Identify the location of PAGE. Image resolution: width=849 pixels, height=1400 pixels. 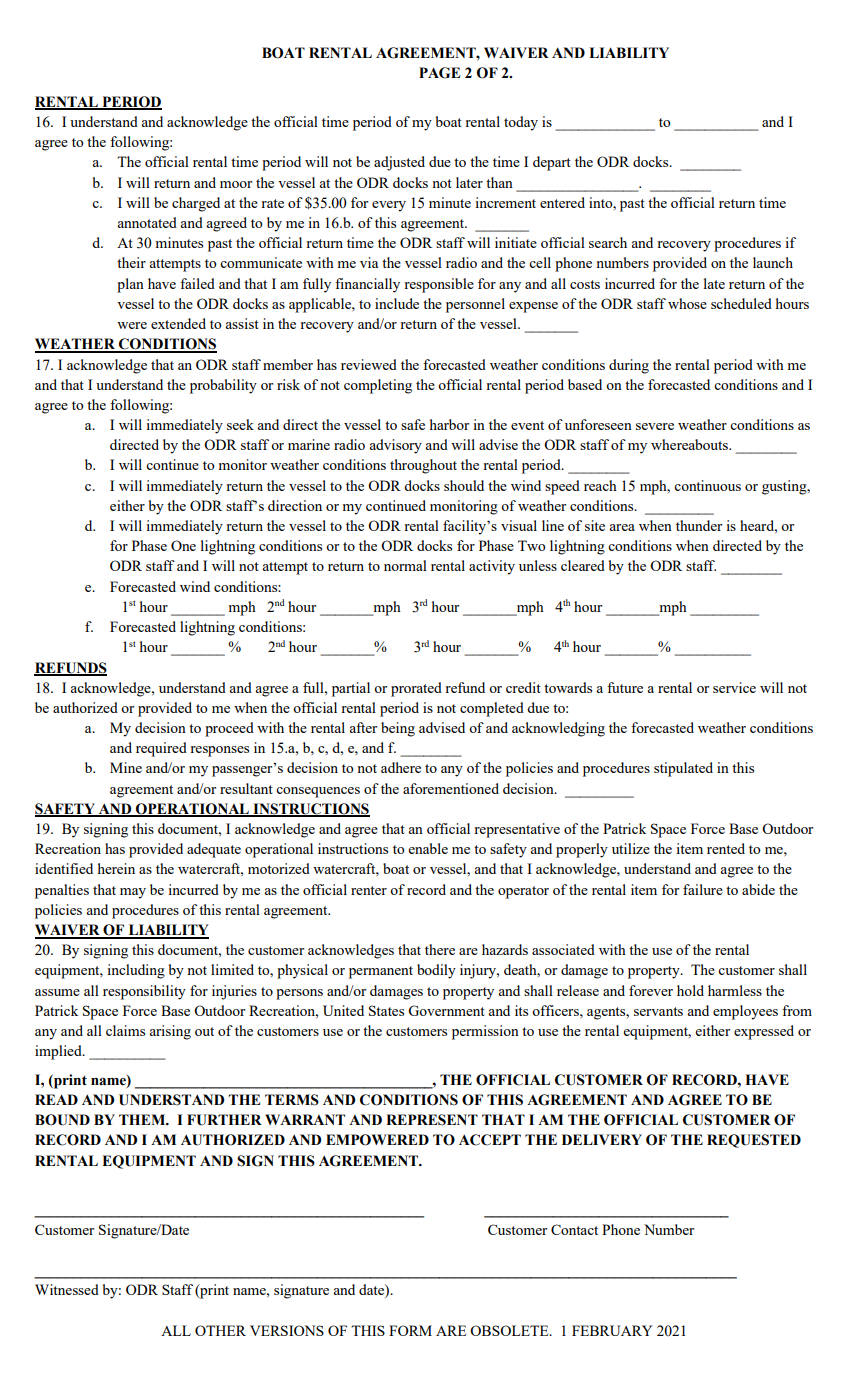
(439, 73).
